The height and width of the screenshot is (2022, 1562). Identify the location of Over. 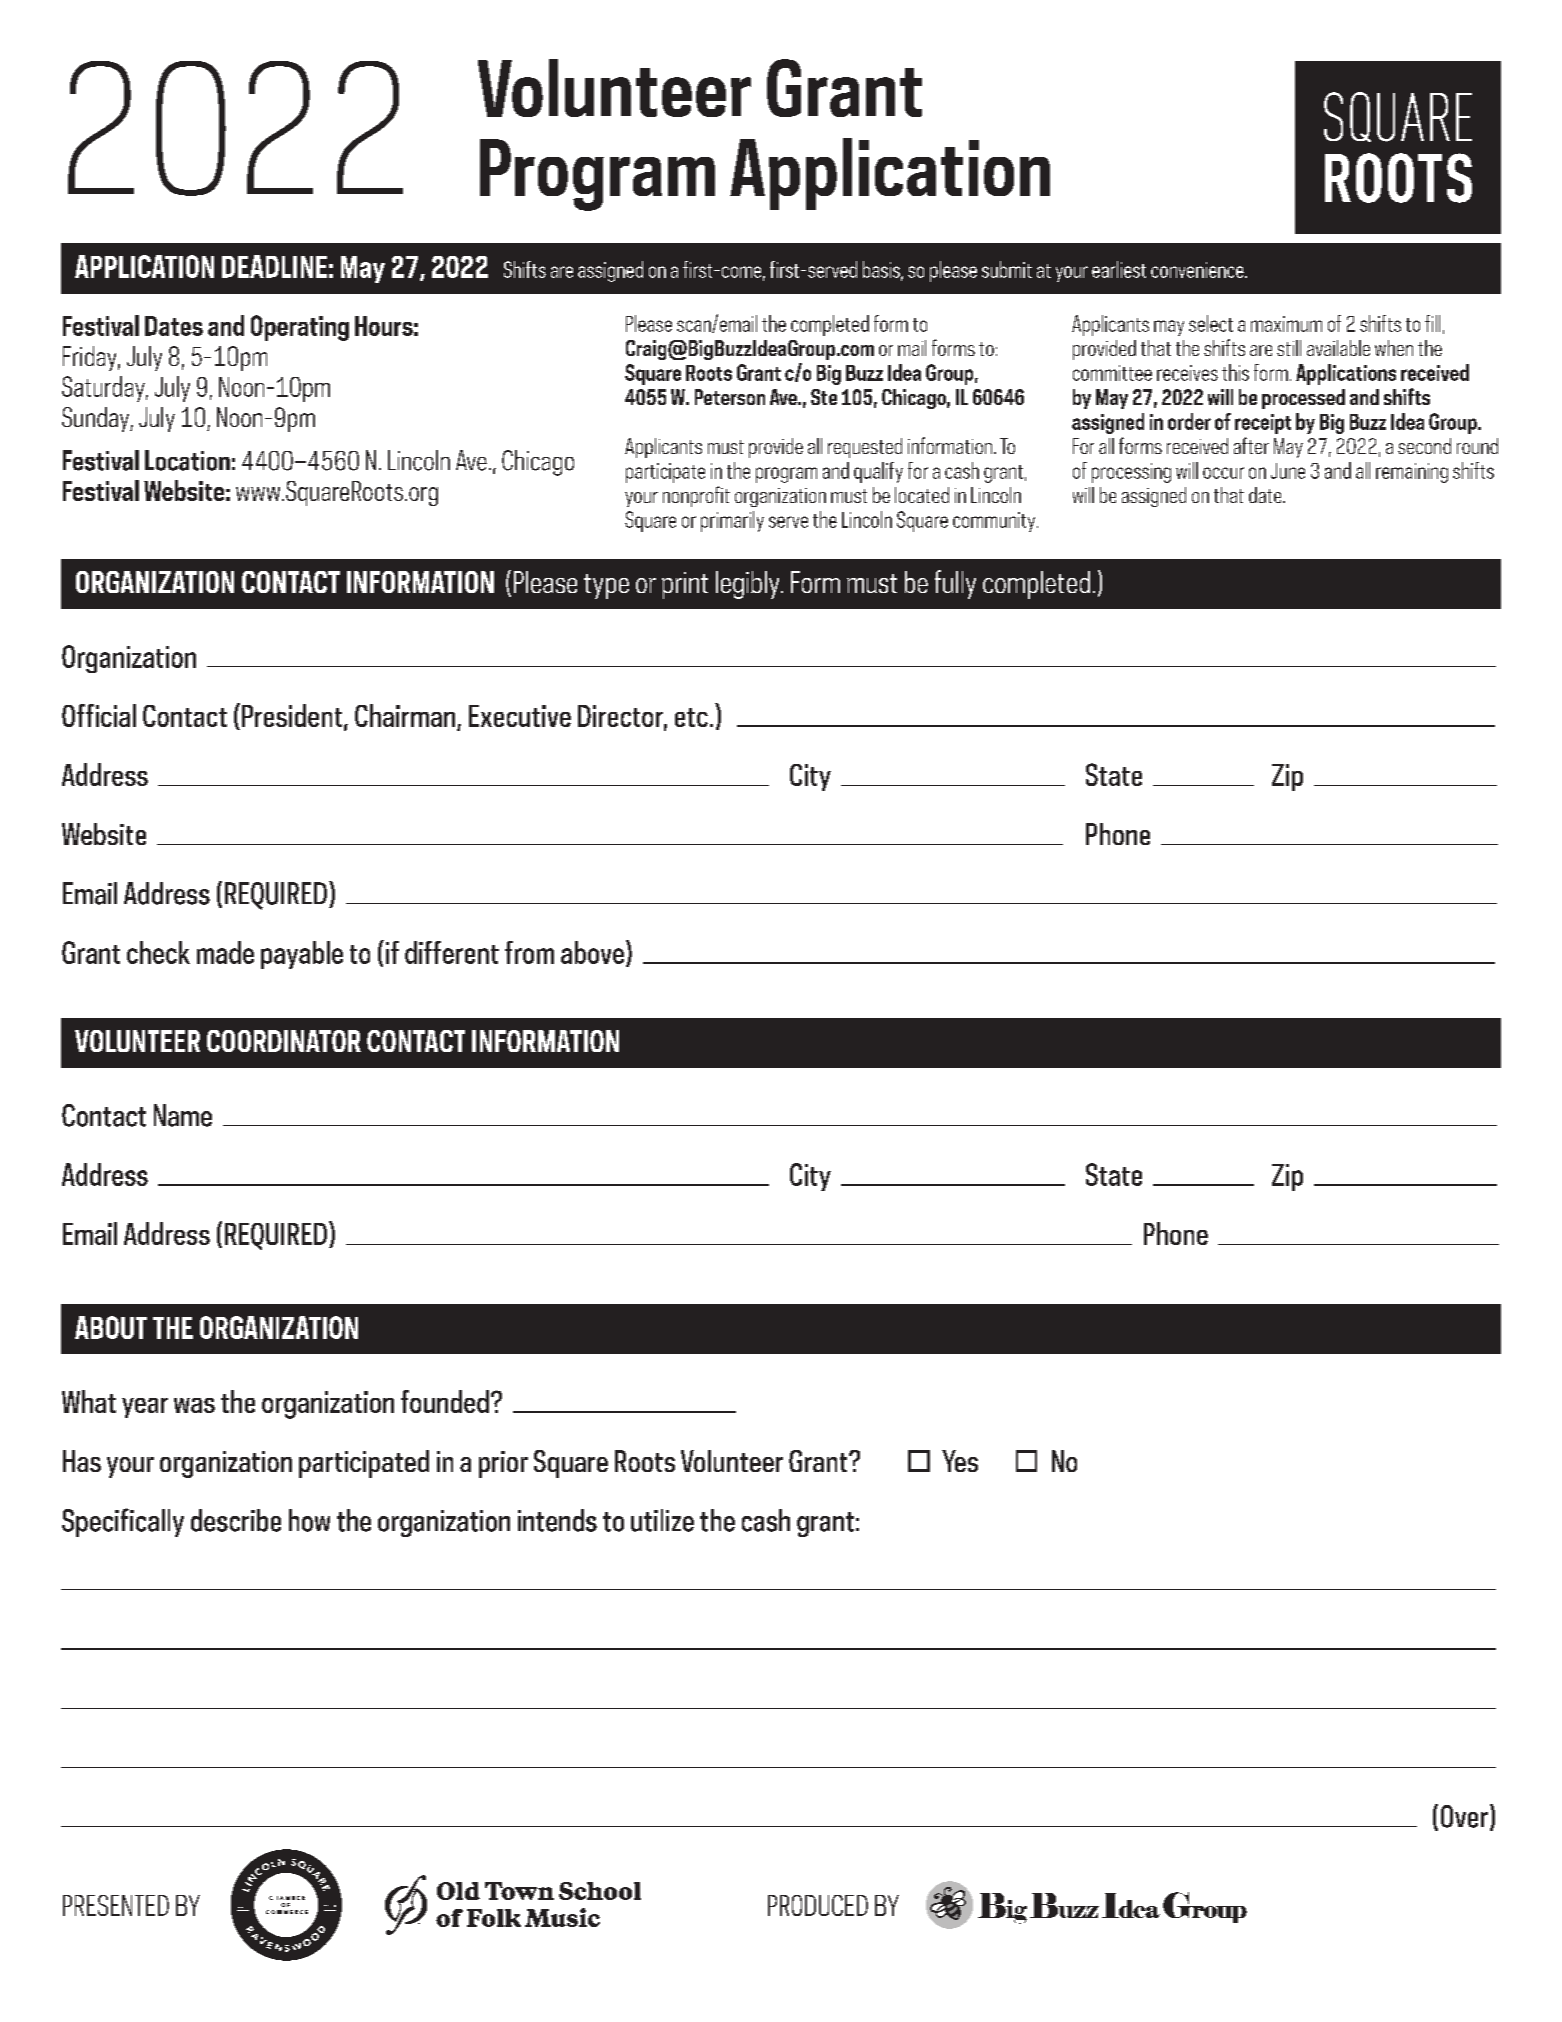
(1464, 1816).
